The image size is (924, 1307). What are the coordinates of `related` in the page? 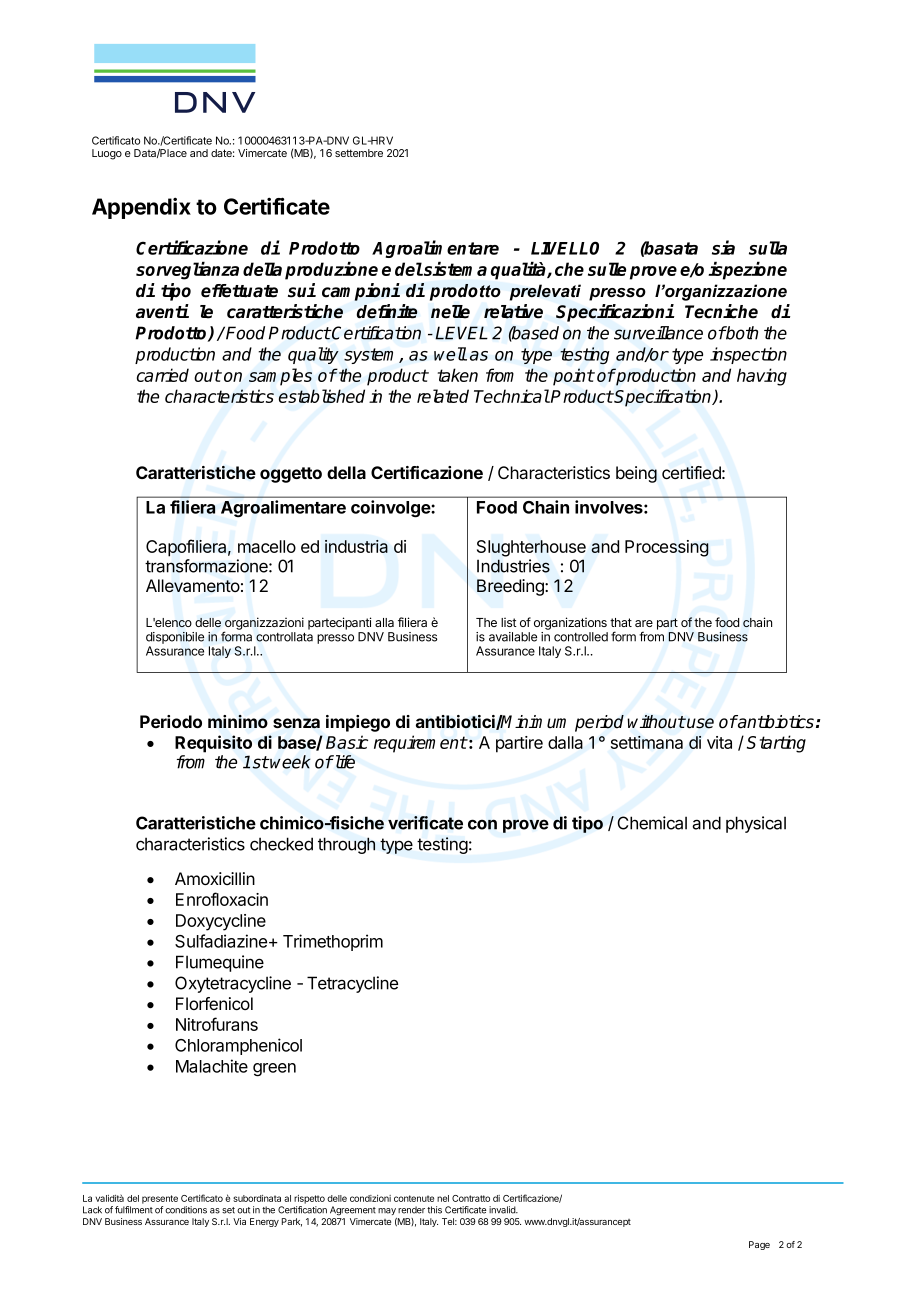 It's located at (443, 396).
